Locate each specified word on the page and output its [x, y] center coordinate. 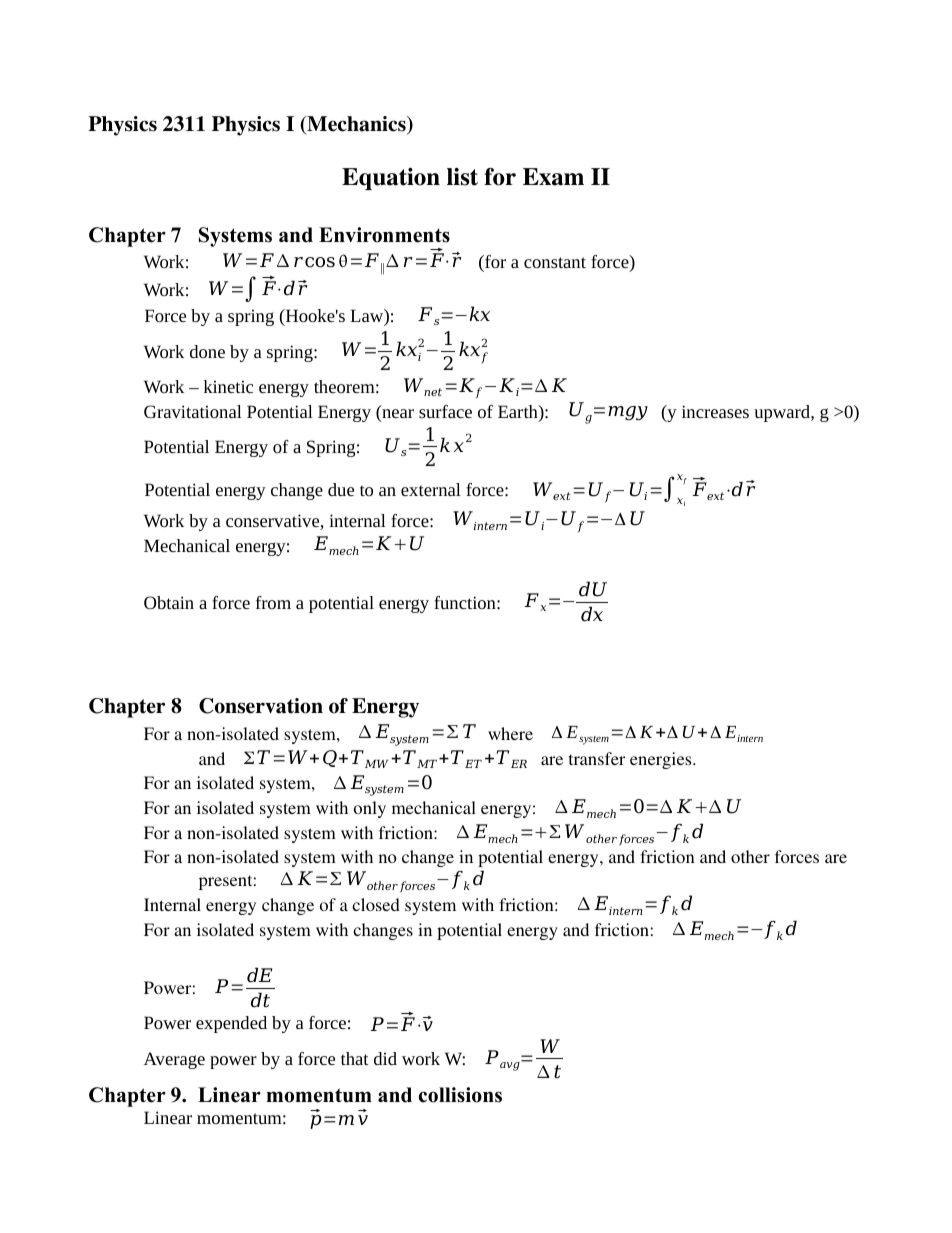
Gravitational [193, 411]
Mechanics [356, 125]
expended [231, 1024]
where [510, 733]
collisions [460, 1095]
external [431, 489]
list [462, 177]
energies [662, 760]
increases [715, 411]
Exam [553, 177]
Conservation [261, 706]
